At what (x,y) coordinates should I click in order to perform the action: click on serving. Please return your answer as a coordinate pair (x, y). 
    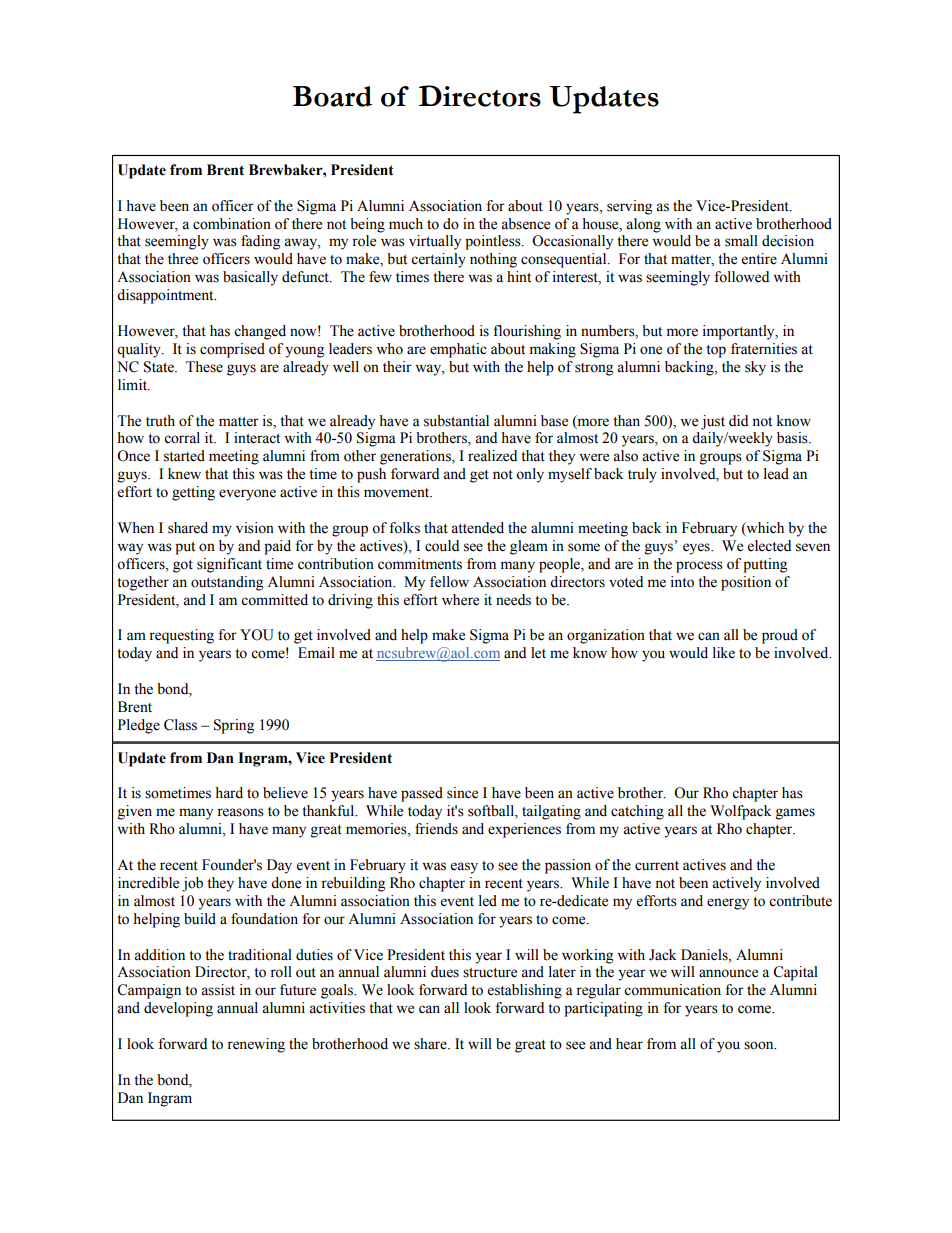
    Looking at the image, I should click on (629, 207).
